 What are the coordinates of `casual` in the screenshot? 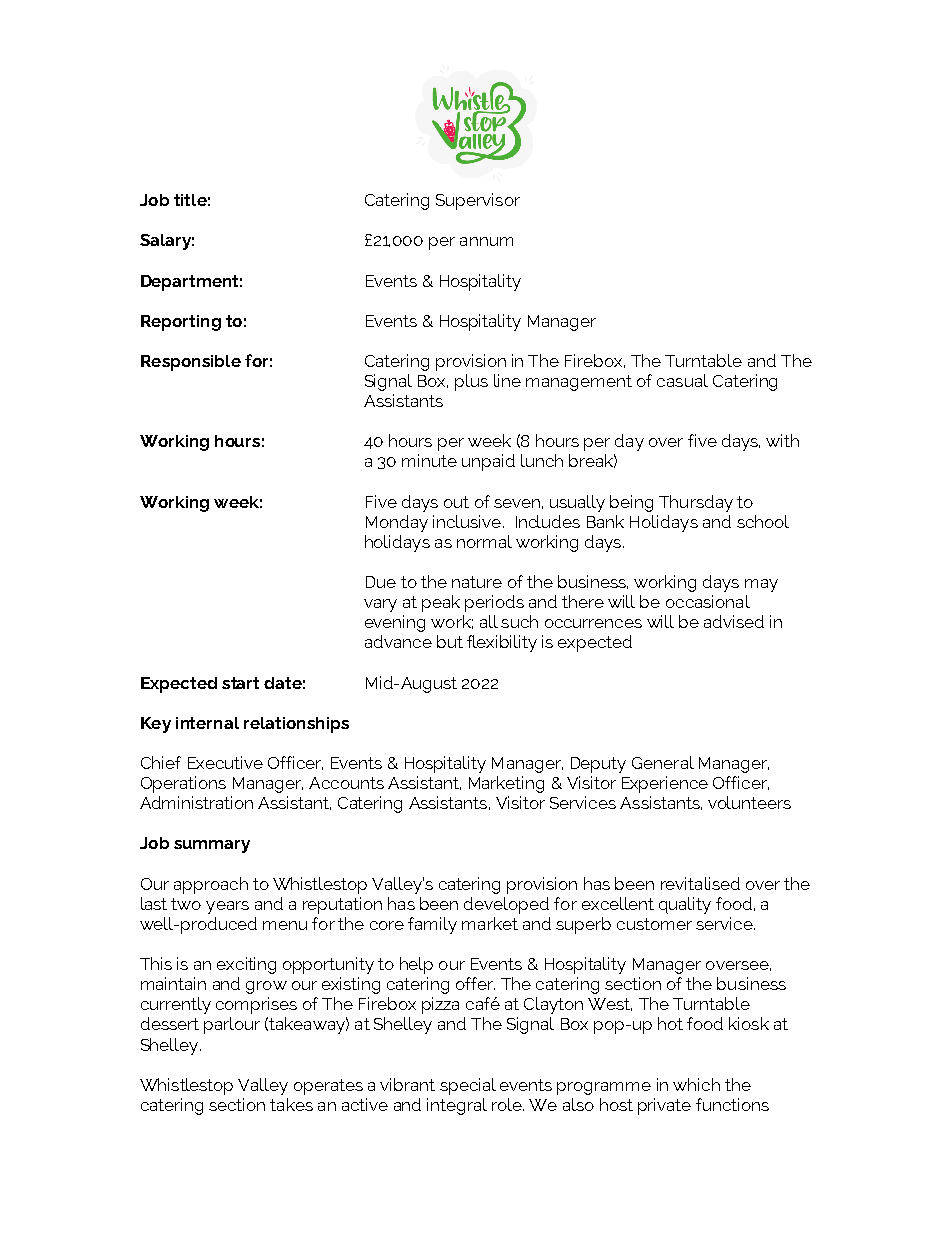 It's located at (682, 380).
